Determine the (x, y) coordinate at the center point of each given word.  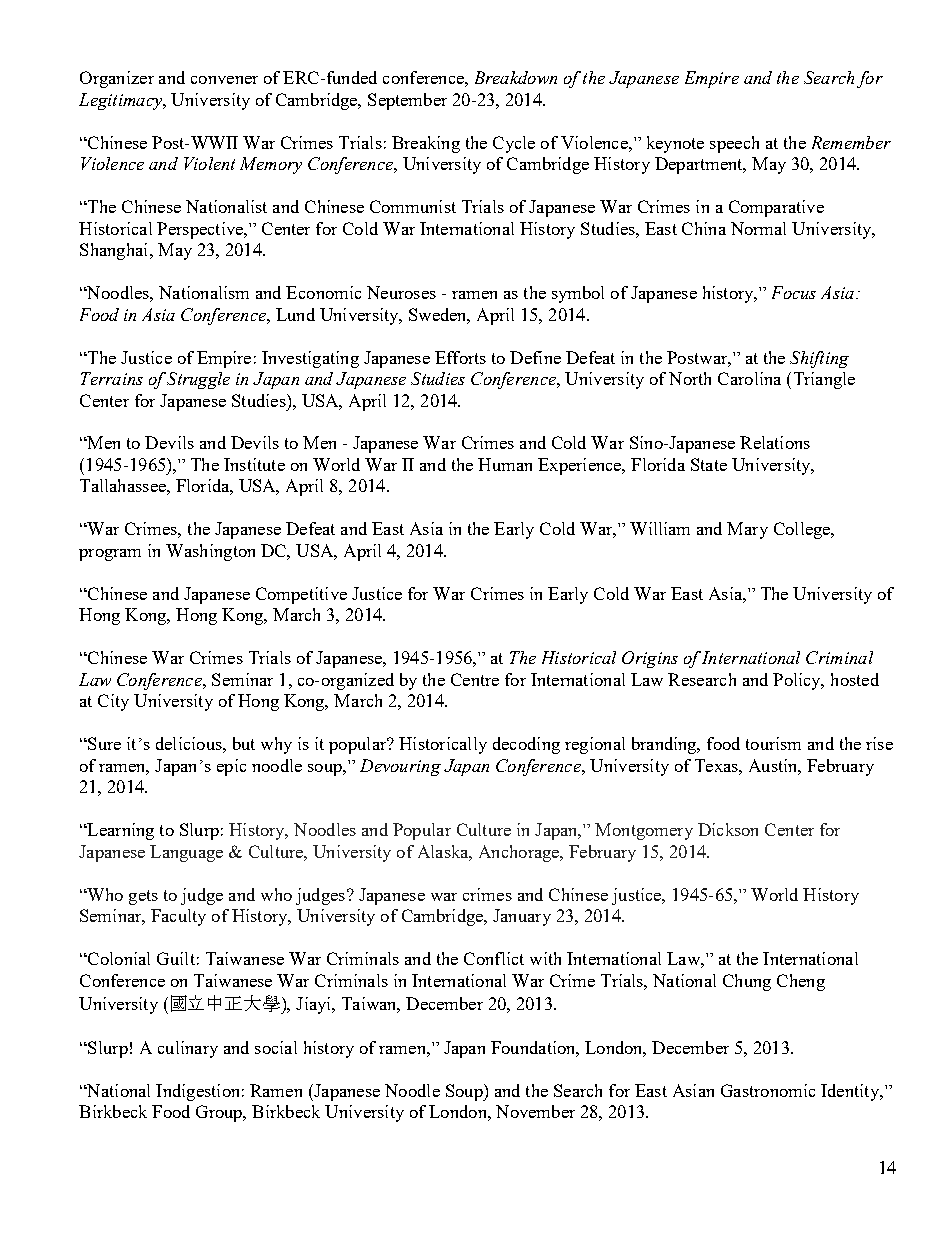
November (535, 1111)
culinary (188, 1049)
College (803, 530)
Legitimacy (121, 101)
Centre (475, 679)
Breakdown (516, 77)
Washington (210, 552)
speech (734, 144)
